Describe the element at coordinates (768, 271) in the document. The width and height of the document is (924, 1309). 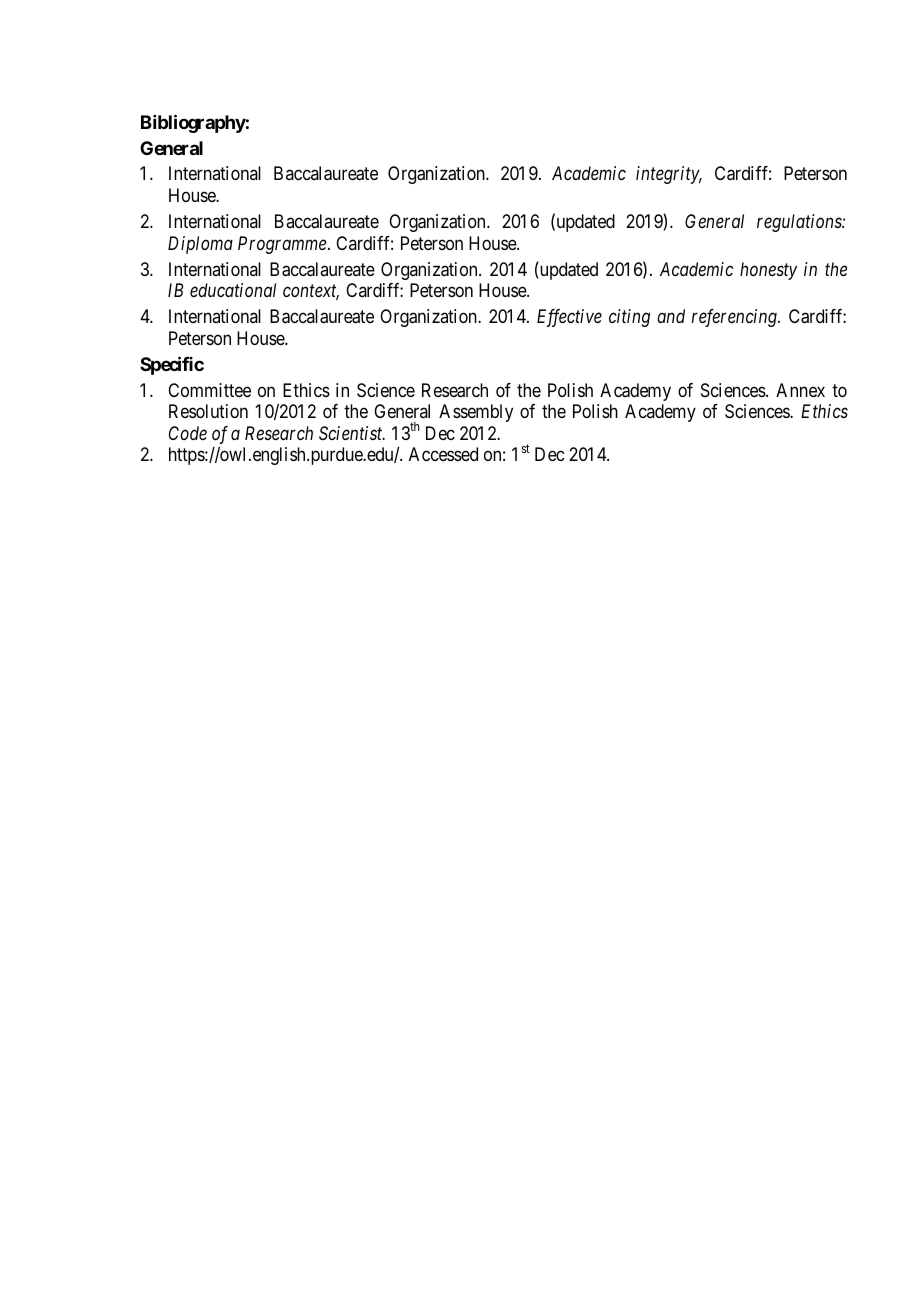
I see `honesty` at that location.
